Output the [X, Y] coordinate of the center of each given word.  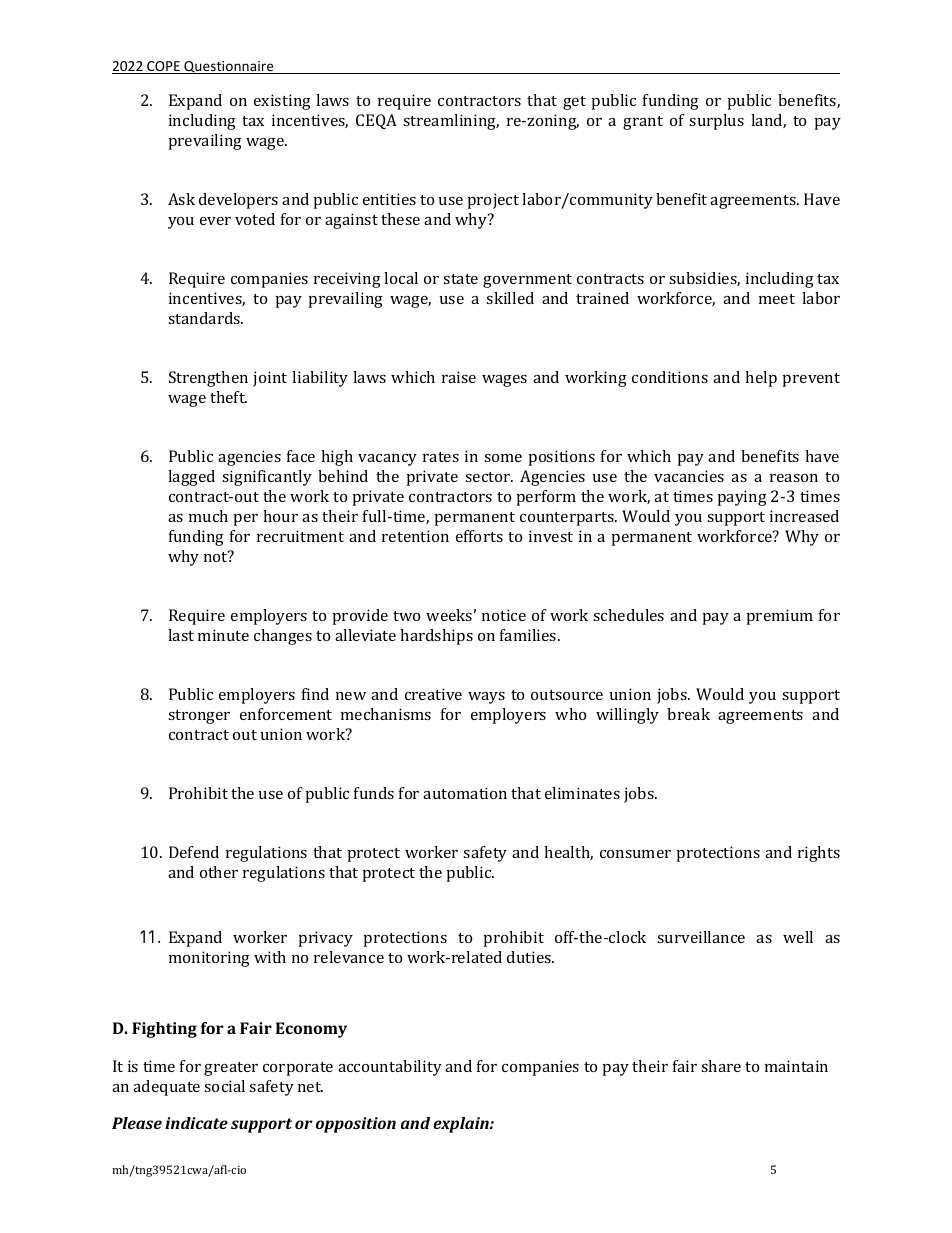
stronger [199, 717]
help [761, 379]
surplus [716, 122]
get [574, 103]
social [224, 1086]
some [503, 458]
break [688, 714]
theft [228, 397]
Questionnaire [229, 67]
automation [465, 793]
